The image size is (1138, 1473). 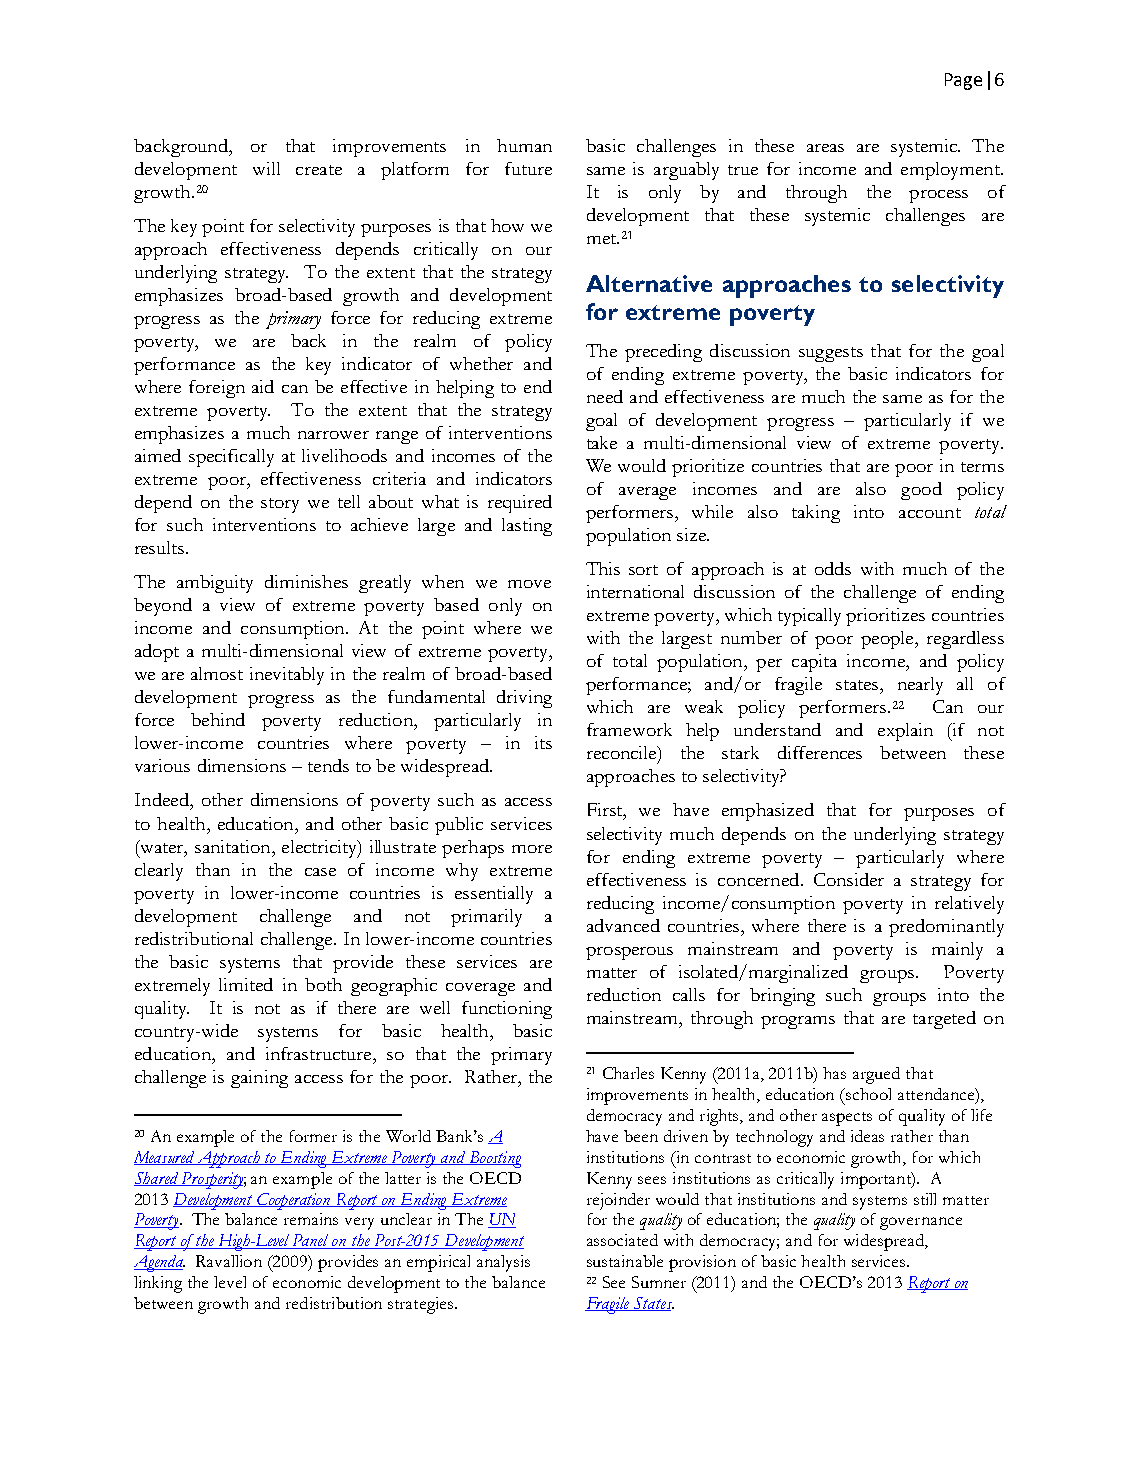 What do you see at coordinates (905, 732) in the screenshot?
I see `explain` at bounding box center [905, 732].
